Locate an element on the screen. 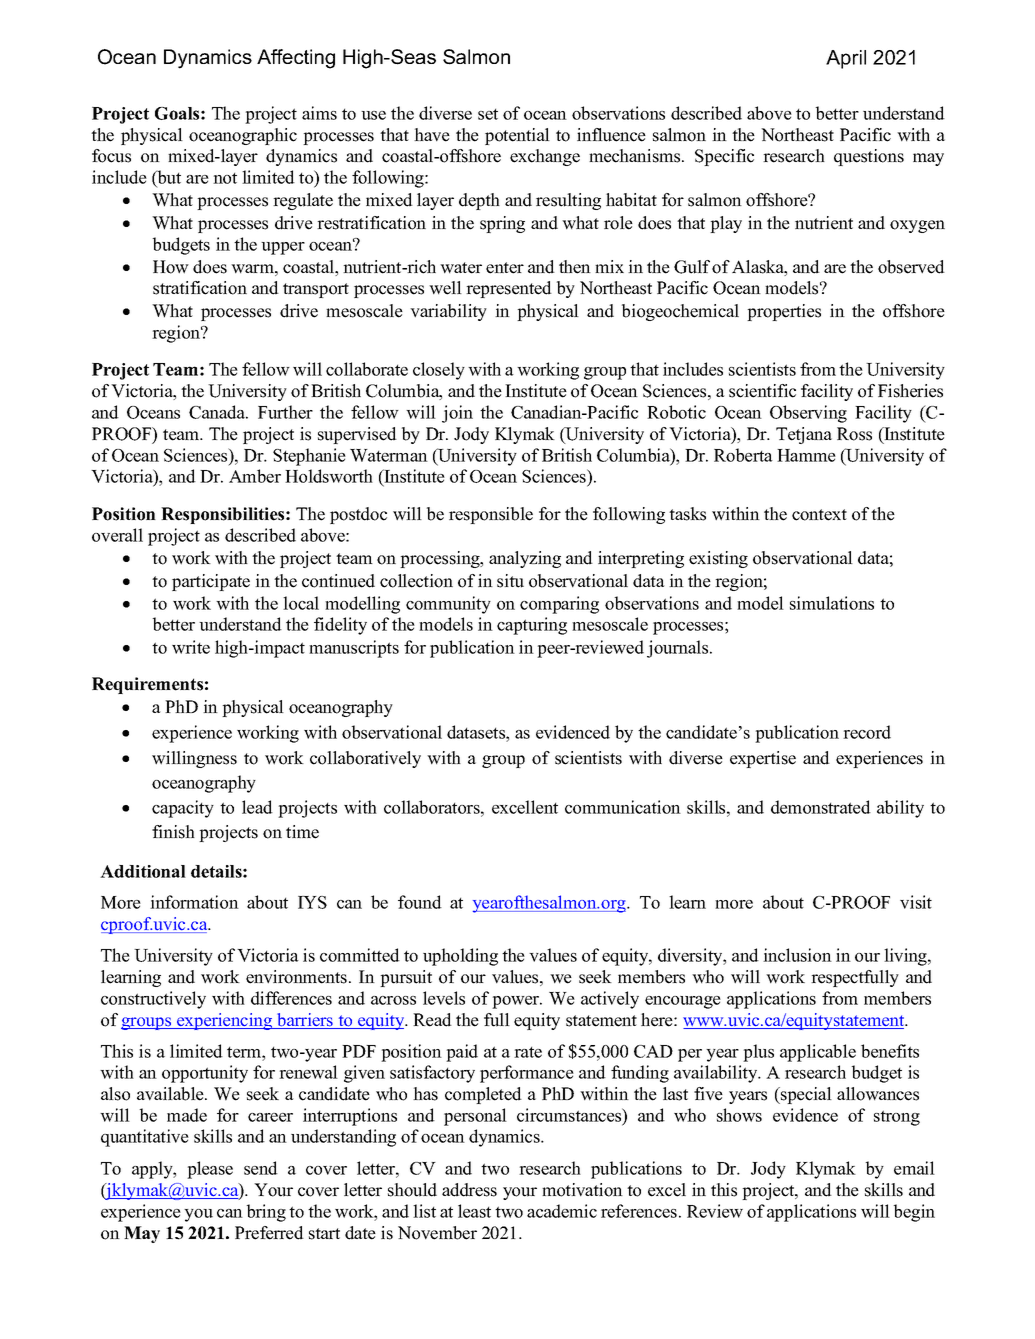  least is located at coordinates (474, 1211).
